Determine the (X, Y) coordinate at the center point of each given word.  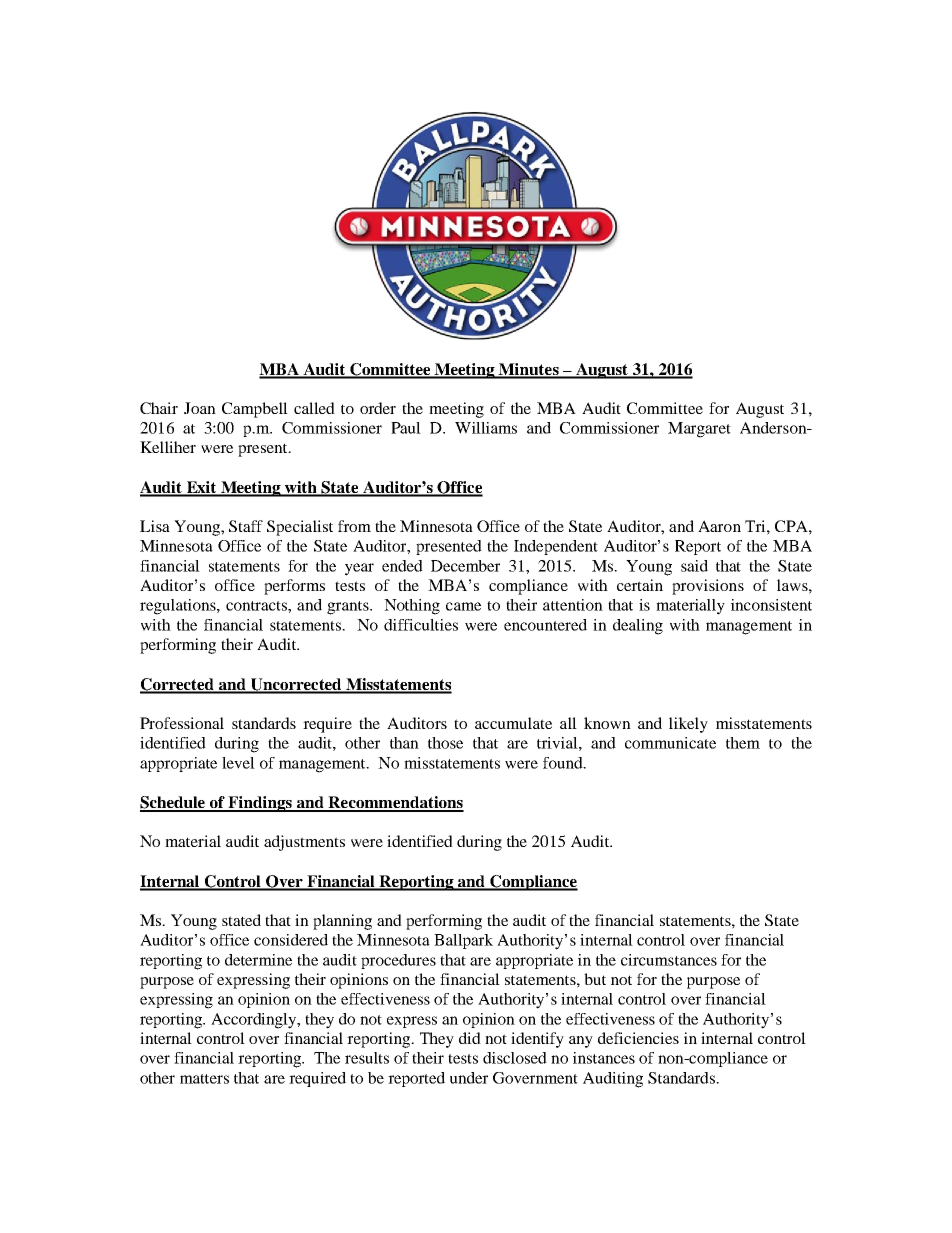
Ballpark (463, 941)
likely (688, 725)
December (465, 566)
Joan (200, 408)
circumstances (669, 960)
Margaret (699, 430)
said (694, 566)
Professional (182, 723)
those (445, 743)
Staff (246, 526)
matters (204, 1079)
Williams (486, 428)
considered (291, 940)
